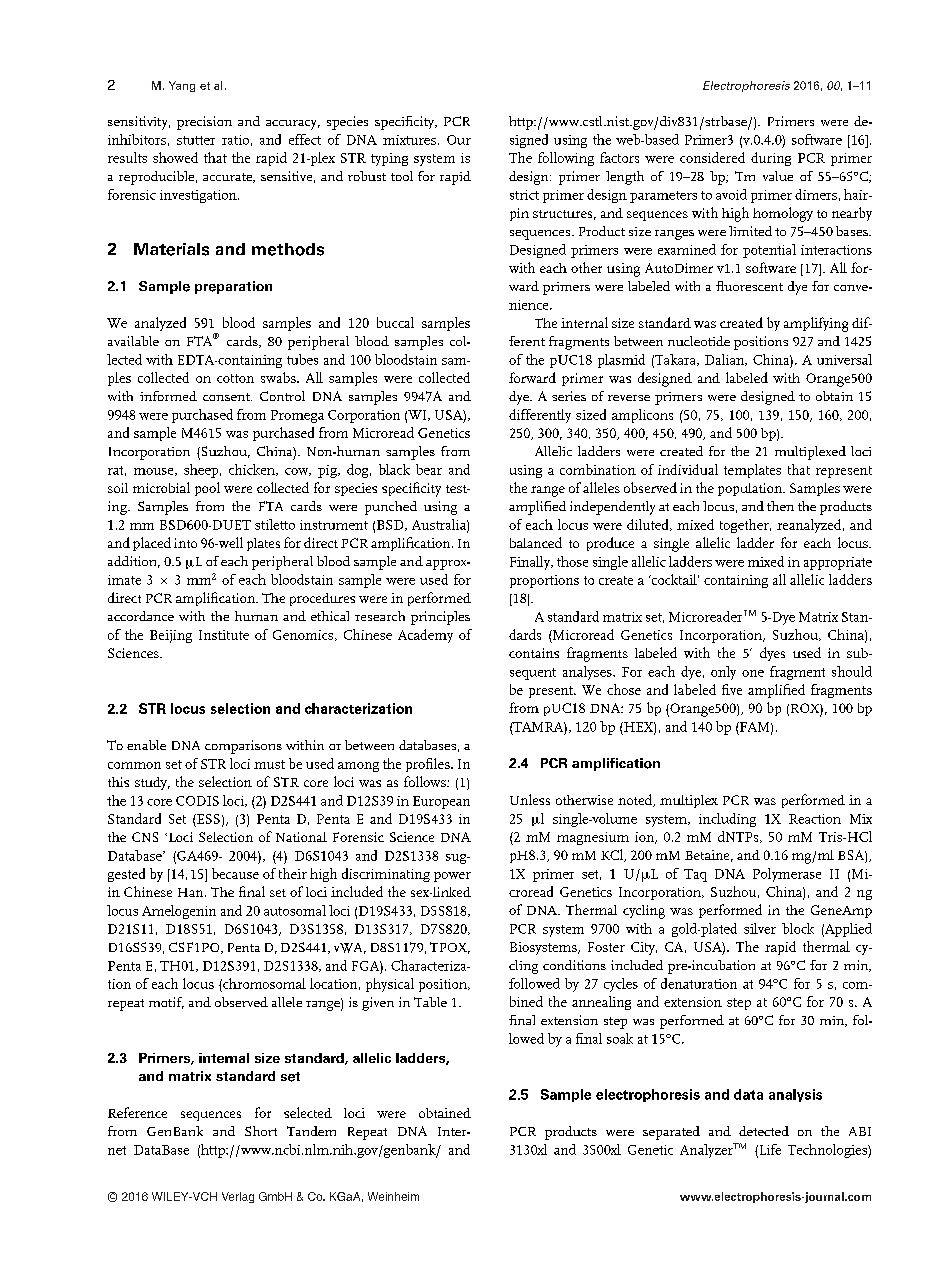 The width and height of the page is (952, 1271). Describe the element at coordinates (204, 123) in the page. I see `precision` at that location.
